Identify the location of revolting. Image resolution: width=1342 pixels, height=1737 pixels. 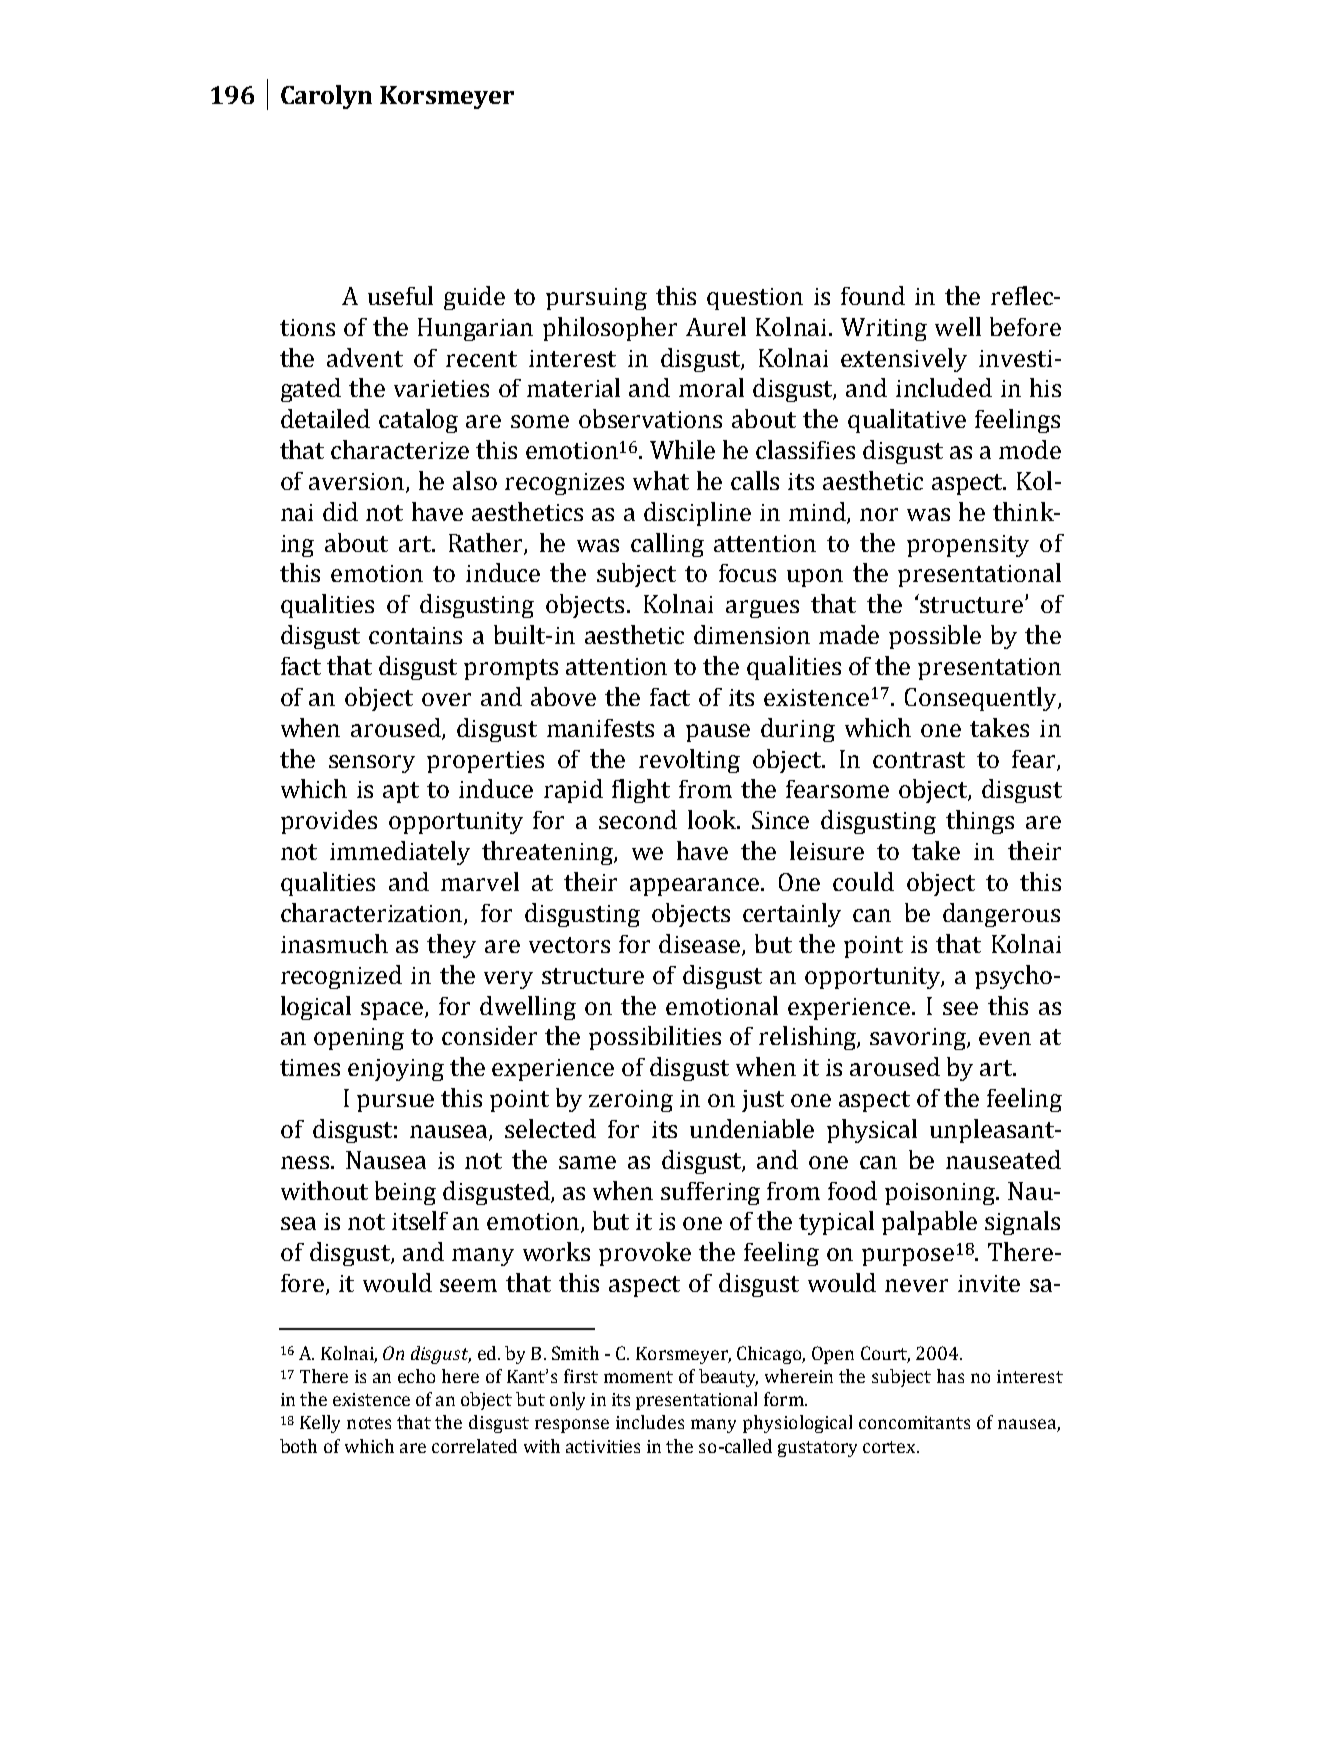
(689, 761).
